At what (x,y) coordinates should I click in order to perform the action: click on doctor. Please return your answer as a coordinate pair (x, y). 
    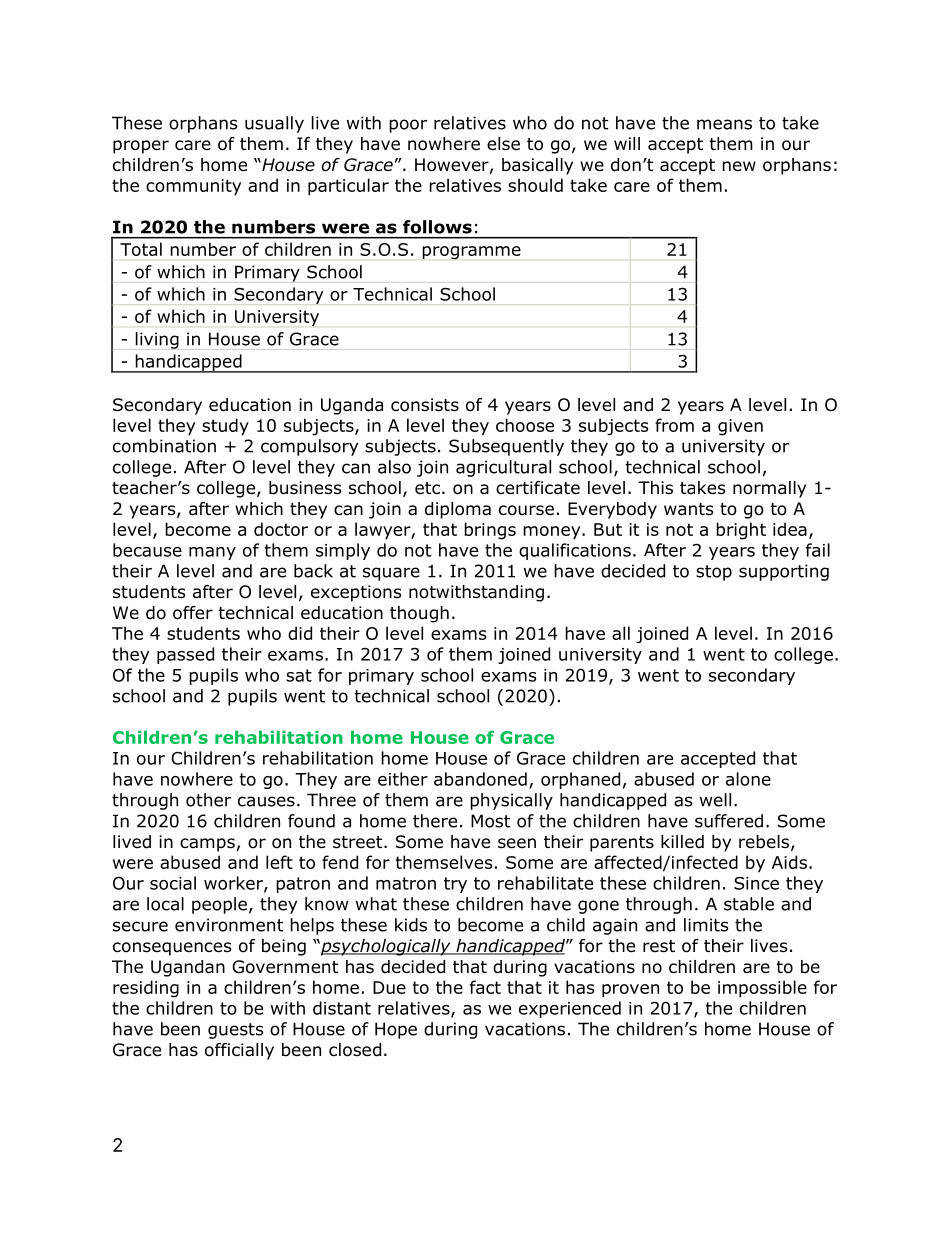
    Looking at the image, I should click on (281, 529).
